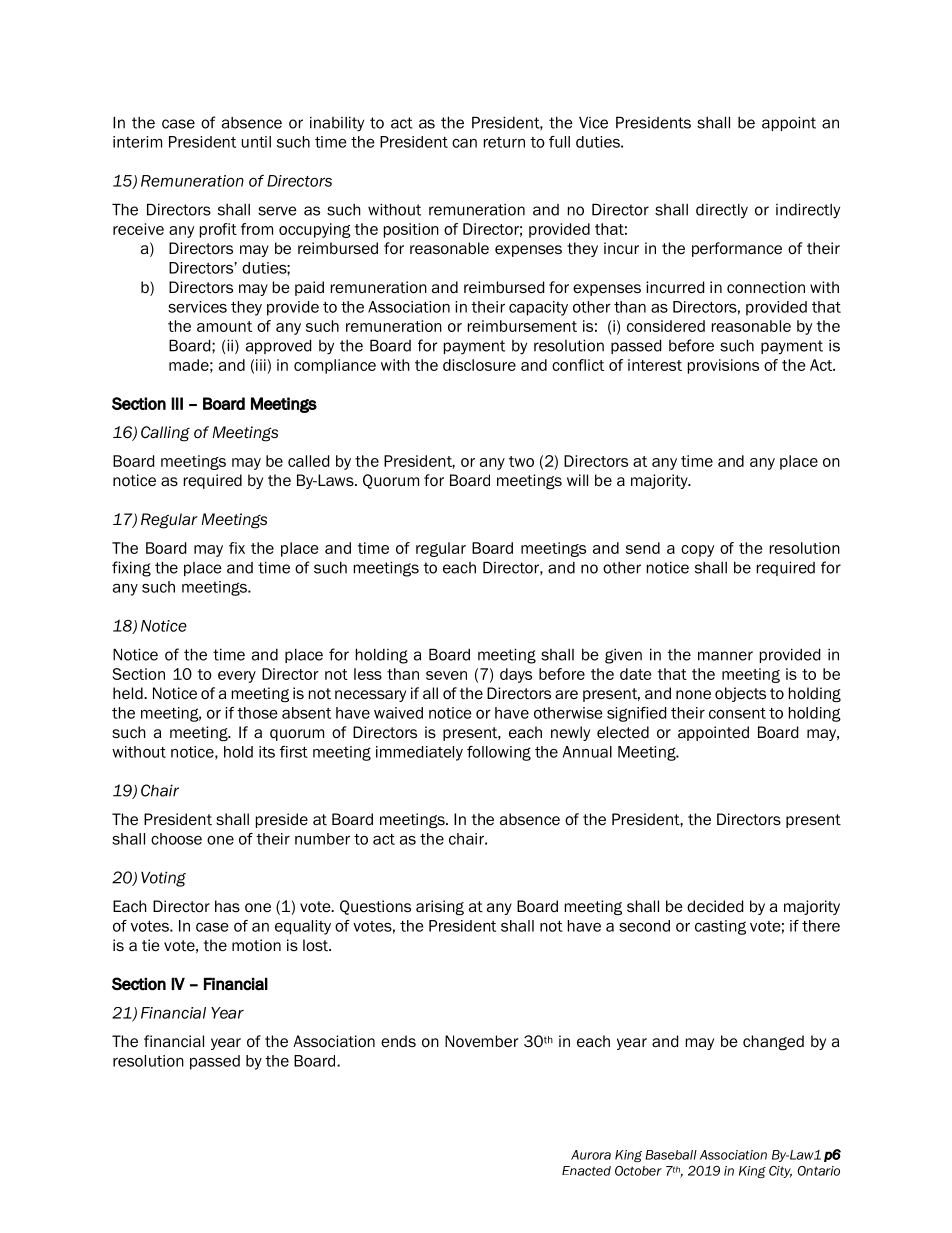  Describe the element at coordinates (697, 551) in the document. I see `copy` at that location.
